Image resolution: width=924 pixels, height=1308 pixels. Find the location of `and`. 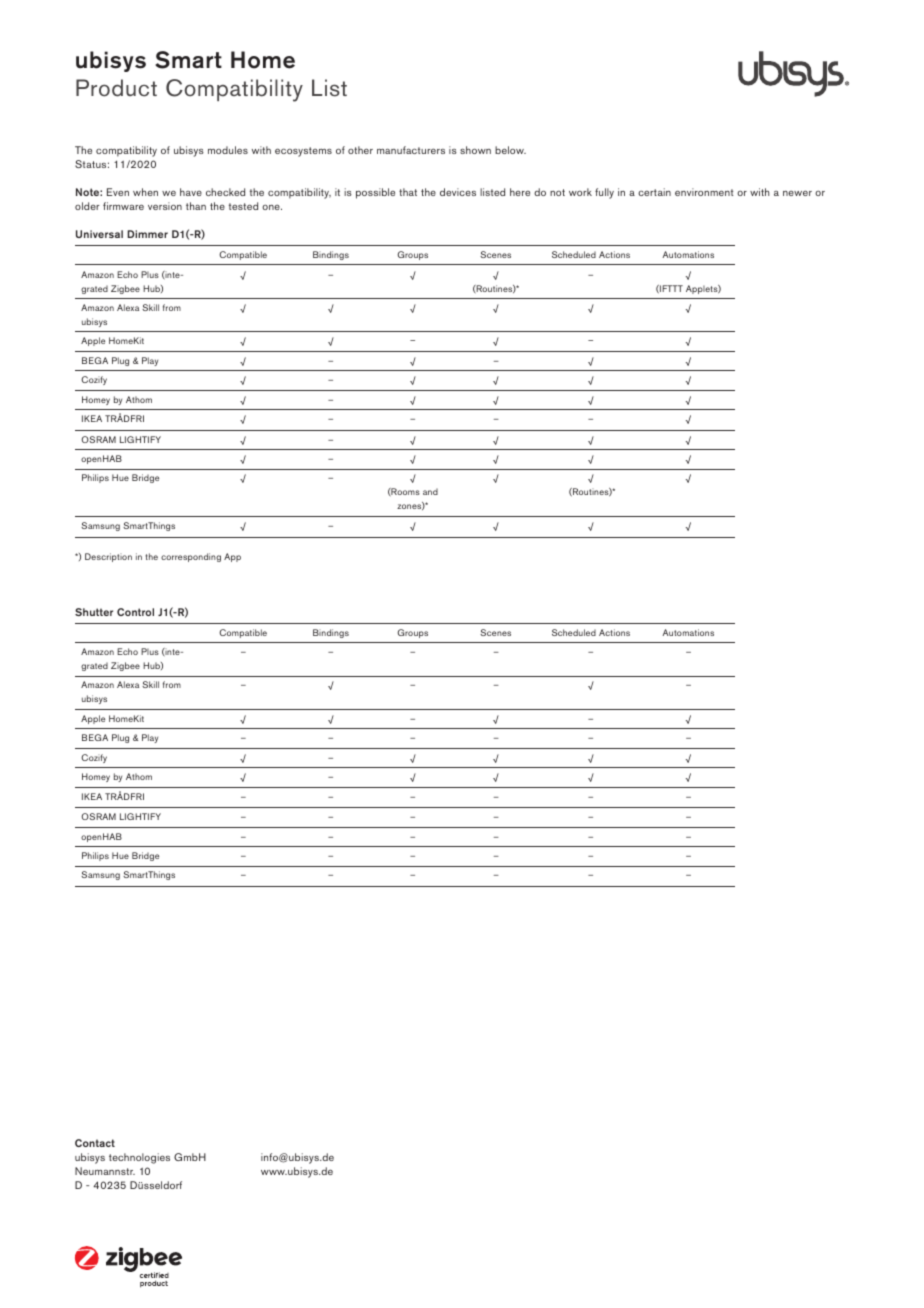

and is located at coordinates (430, 491).
